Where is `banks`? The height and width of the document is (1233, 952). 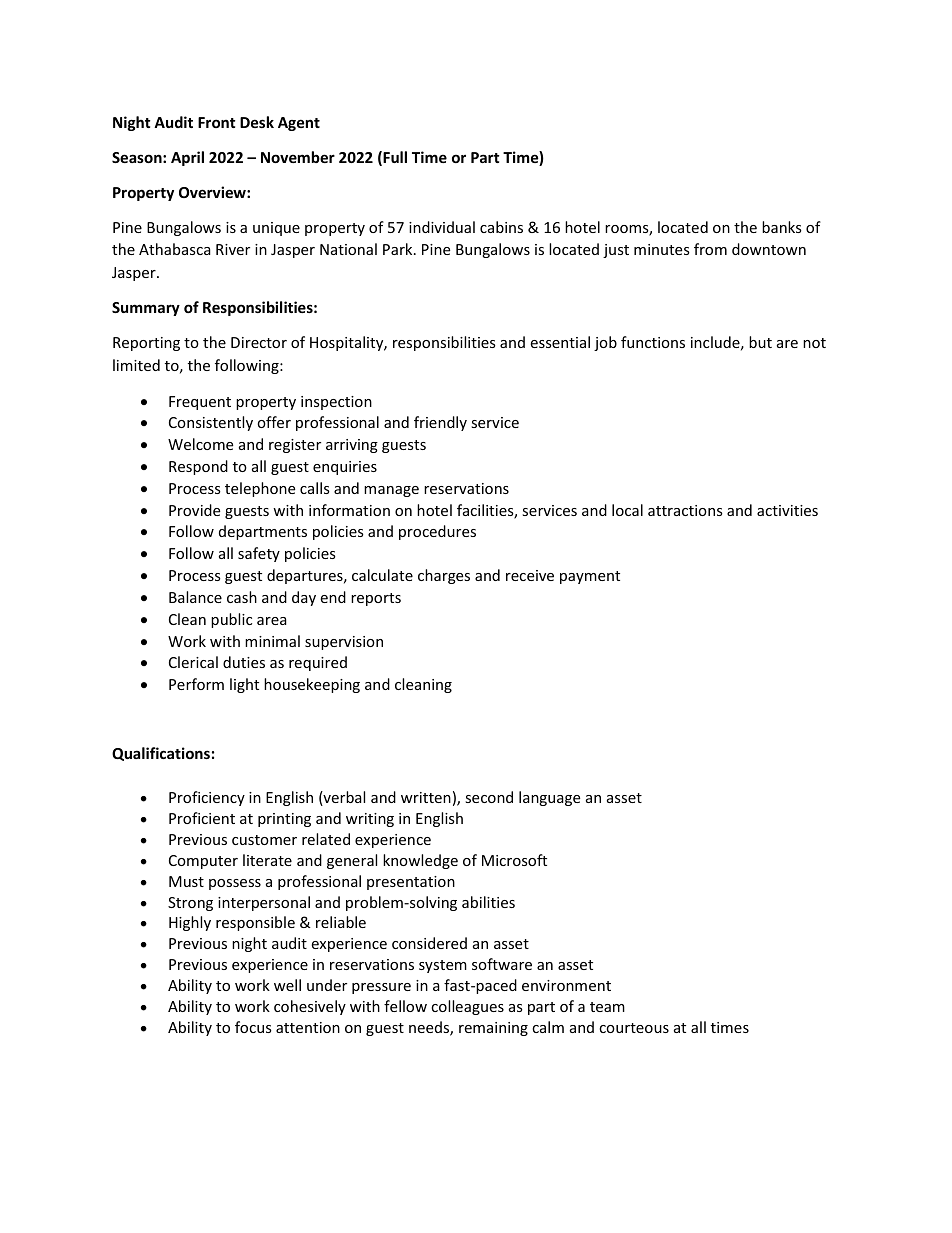
banks is located at coordinates (782, 227).
